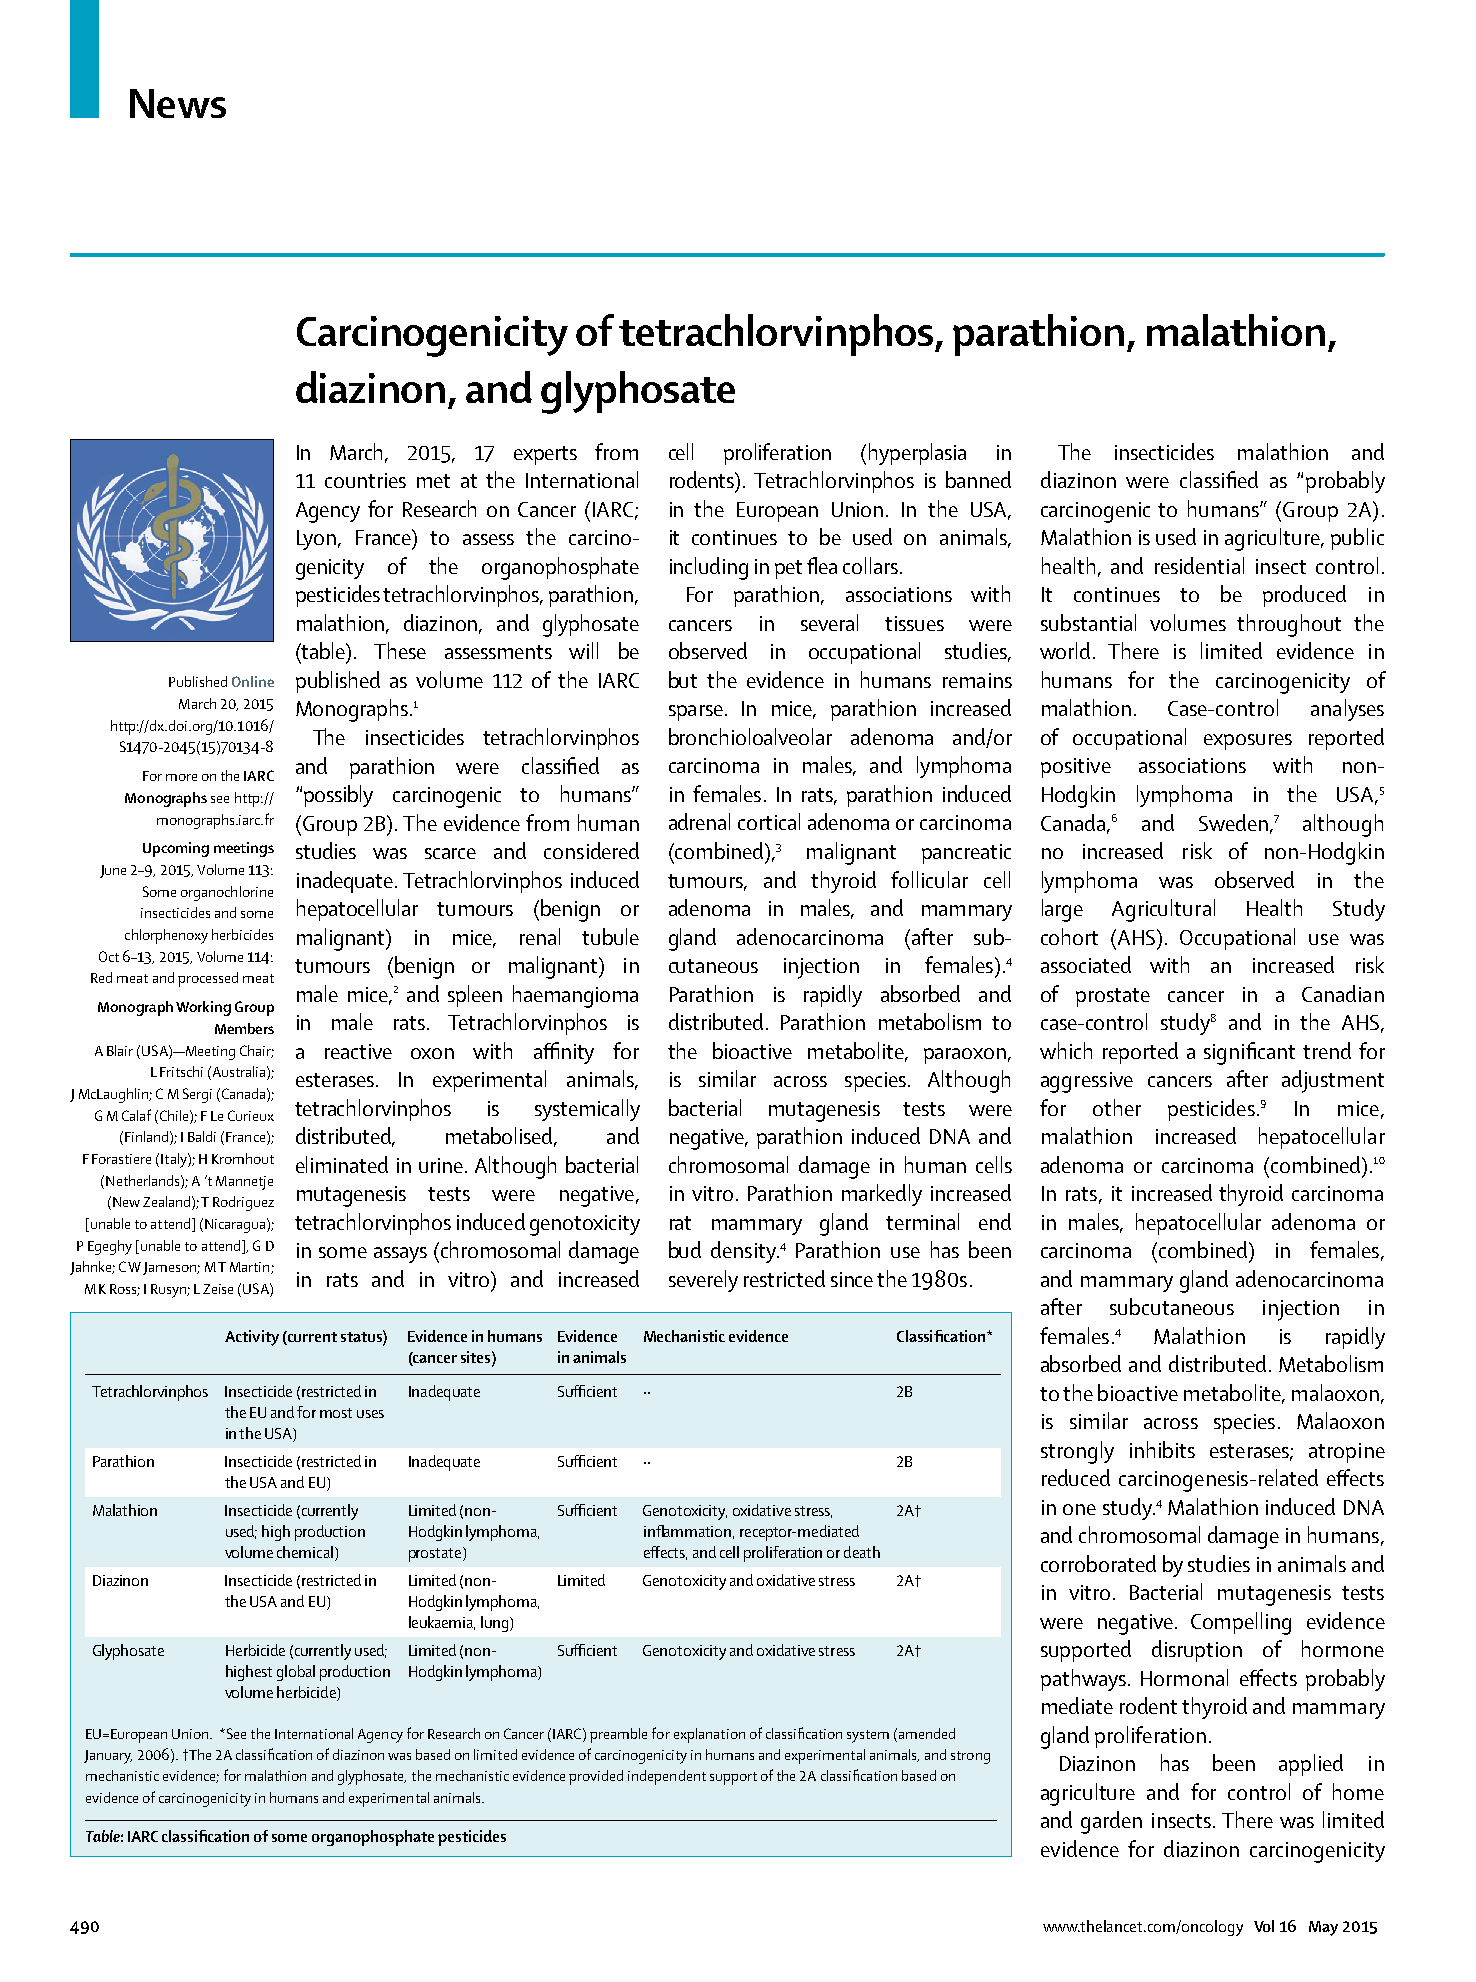  Describe the element at coordinates (917, 454) in the screenshot. I see `hyperplasia` at that location.
